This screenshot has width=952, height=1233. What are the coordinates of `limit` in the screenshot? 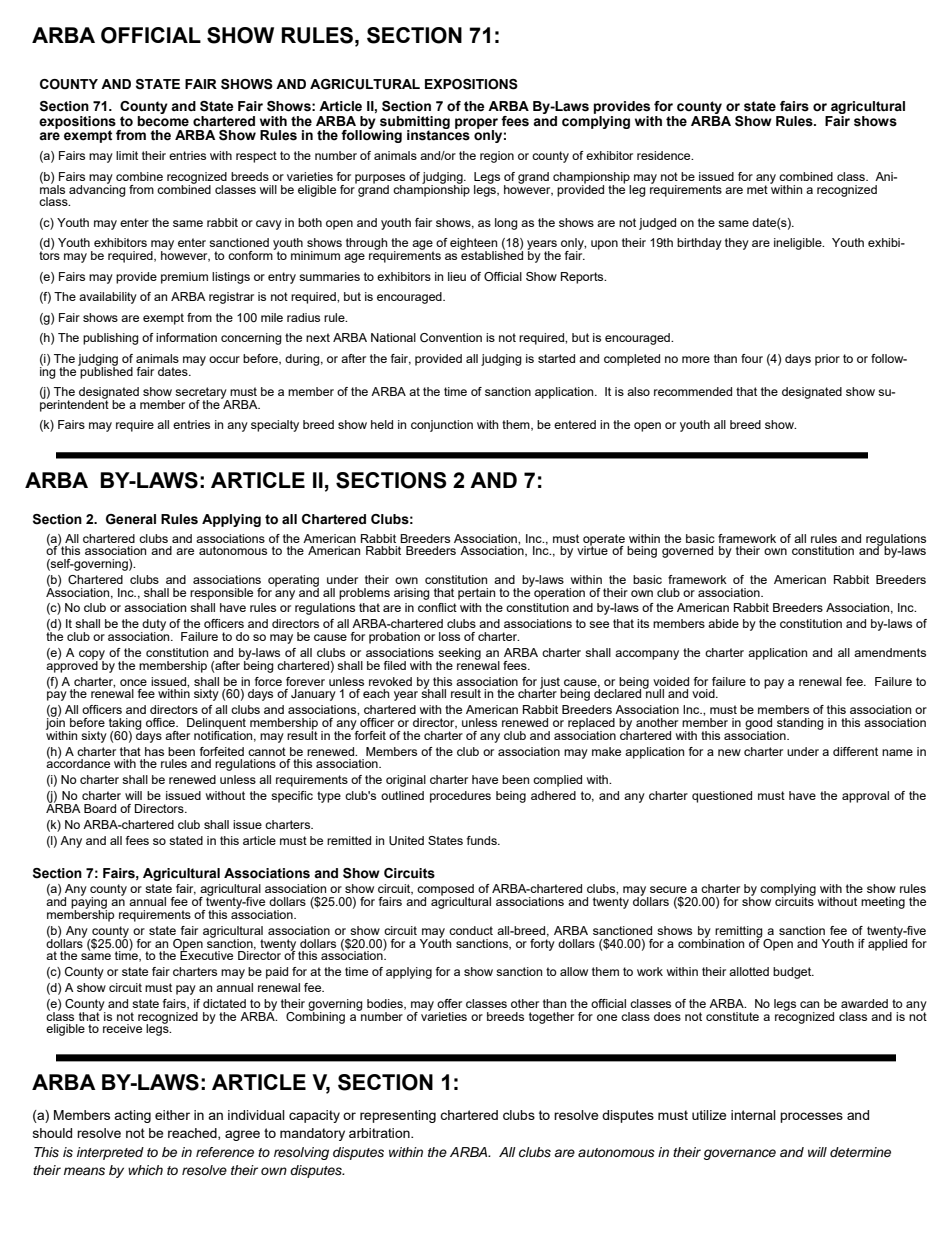 It's located at (127, 155).
